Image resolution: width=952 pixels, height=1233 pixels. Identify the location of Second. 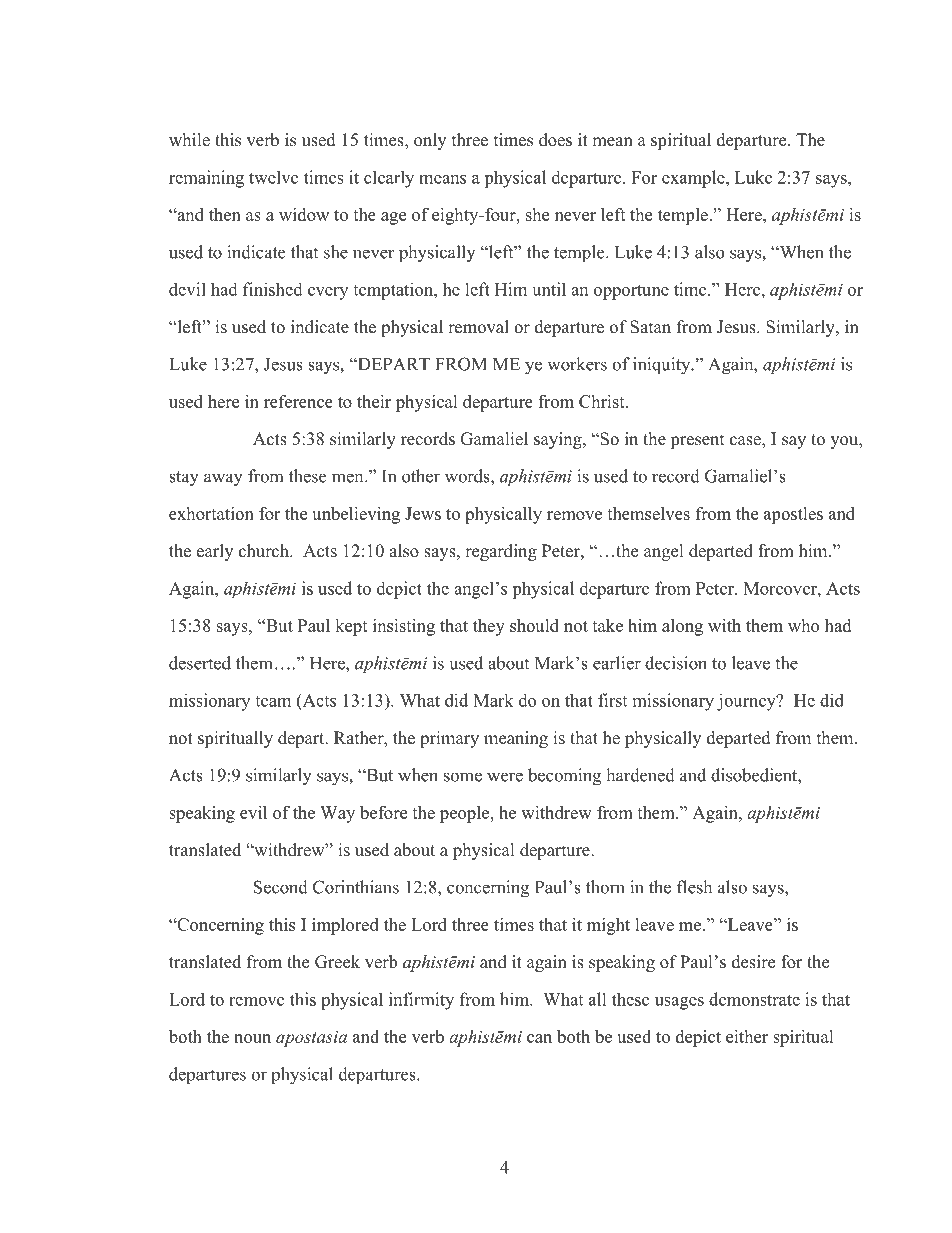
(281, 887).
